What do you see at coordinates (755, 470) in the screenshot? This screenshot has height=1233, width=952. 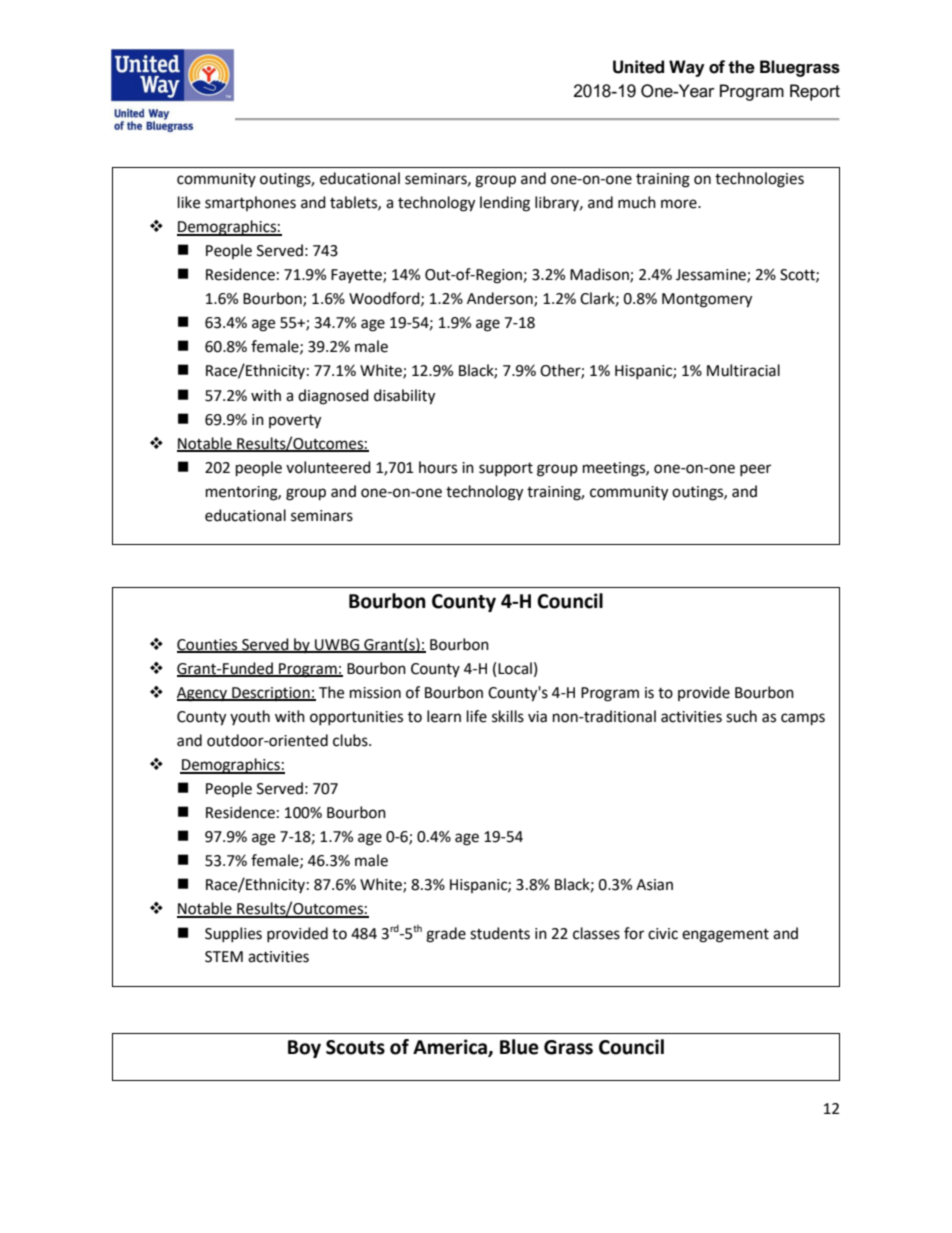 I see `peer` at bounding box center [755, 470].
